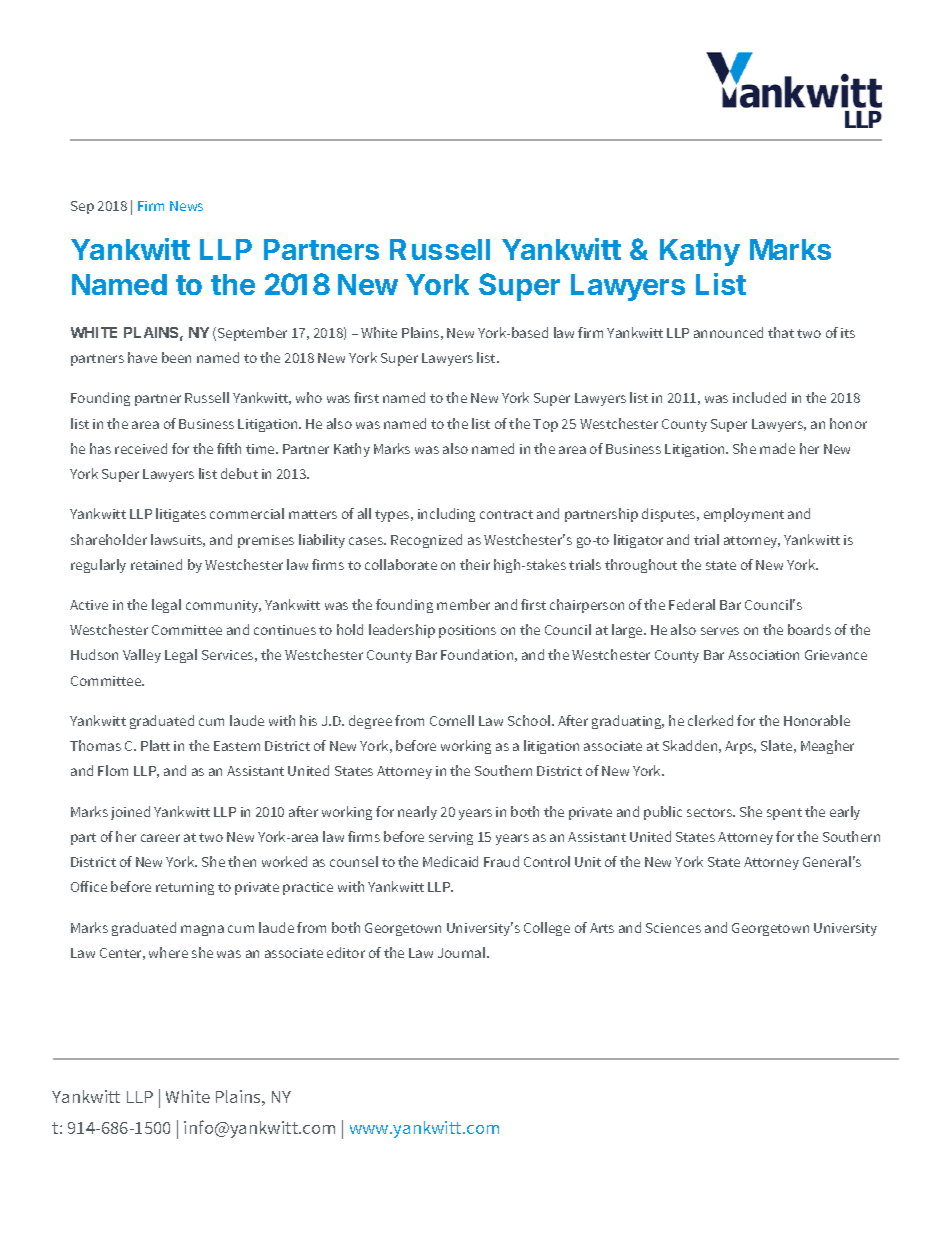 This screenshot has height=1233, width=952. Describe the element at coordinates (156, 564) in the screenshot. I see `retained` at that location.
